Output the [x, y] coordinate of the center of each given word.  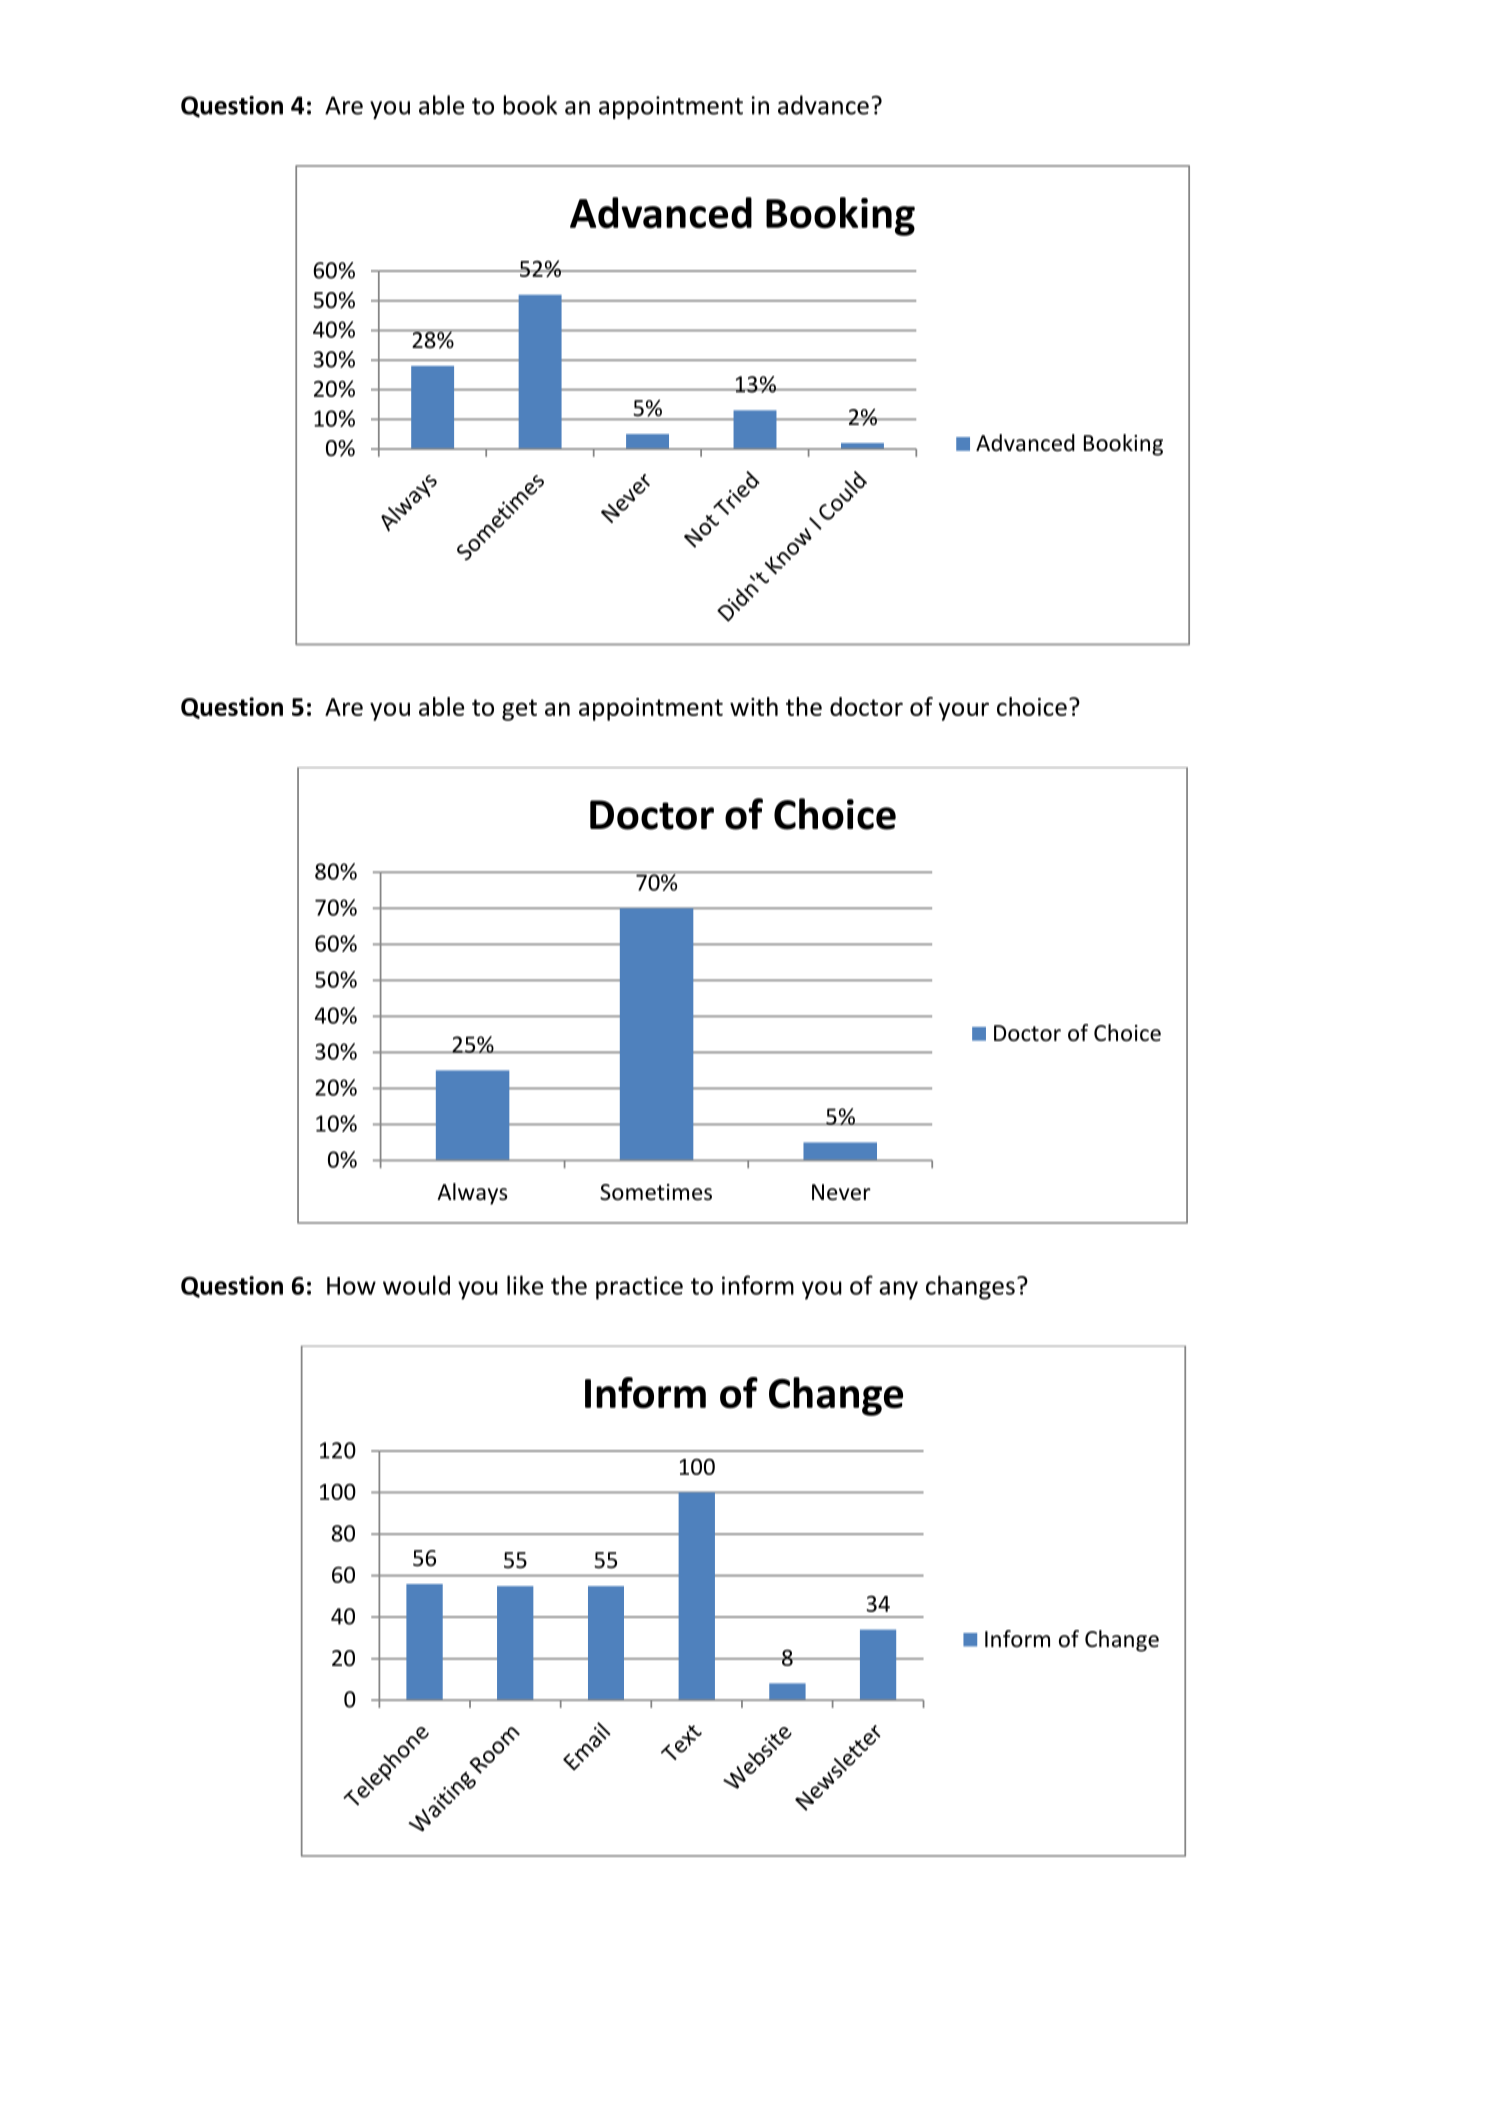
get [519, 710]
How [351, 1286]
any [898, 1290]
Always [472, 1194]
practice [639, 1288]
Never [841, 1192]
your [963, 711]
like [525, 1285]
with [754, 706]
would [416, 1285]
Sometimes [656, 1192]
